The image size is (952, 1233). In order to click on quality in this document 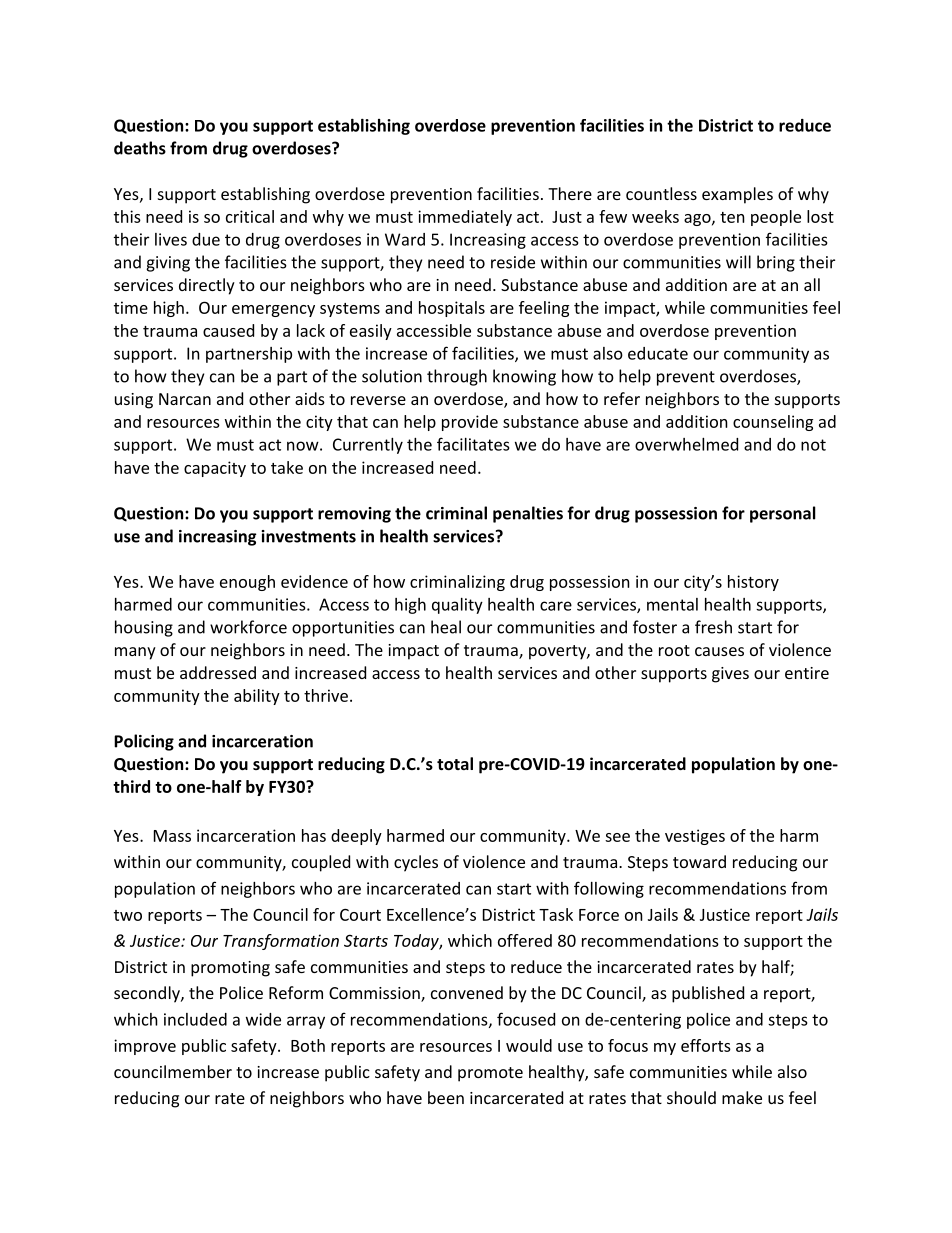, I will do `click(457, 606)`.
